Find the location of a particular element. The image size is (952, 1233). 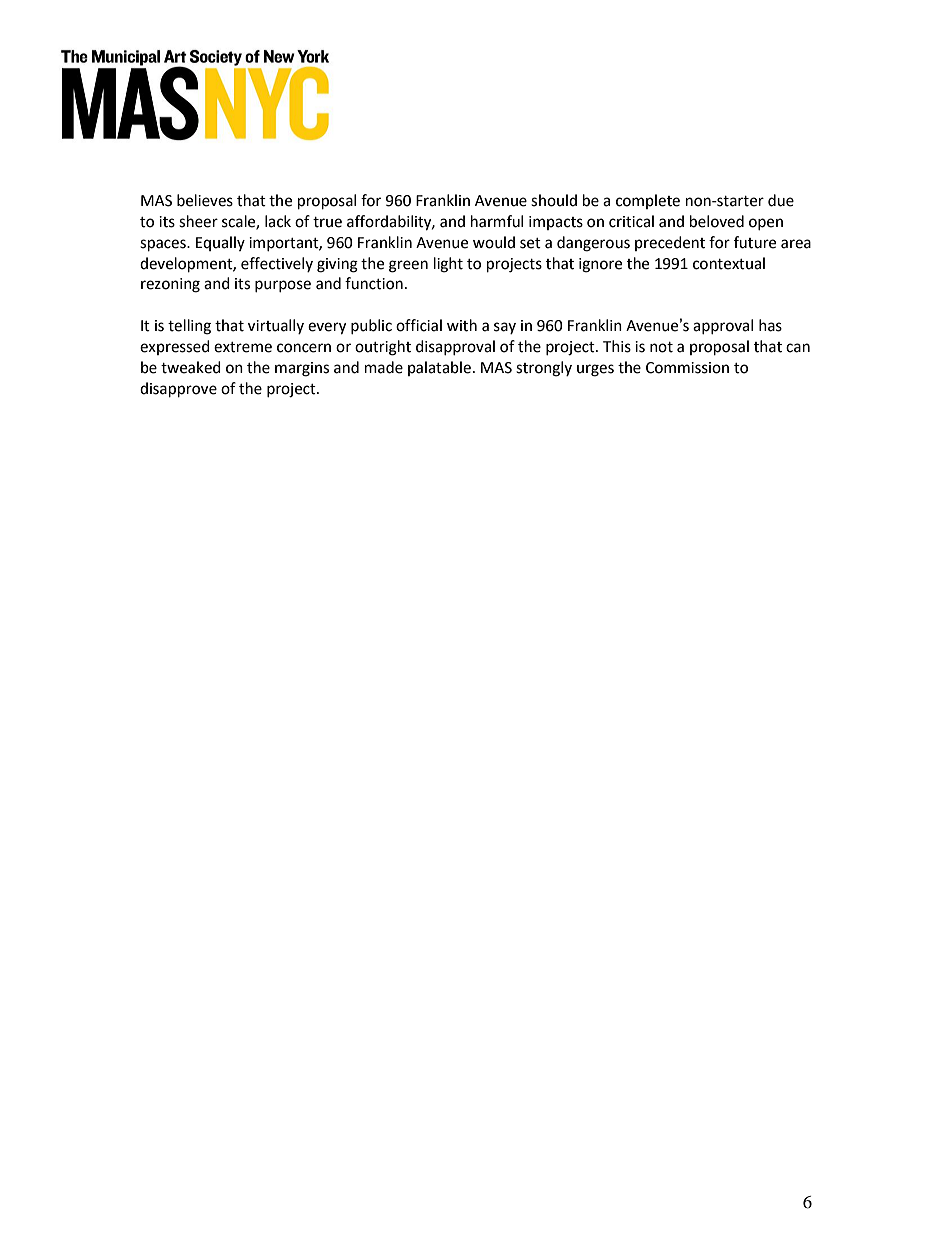

light is located at coordinates (448, 265).
